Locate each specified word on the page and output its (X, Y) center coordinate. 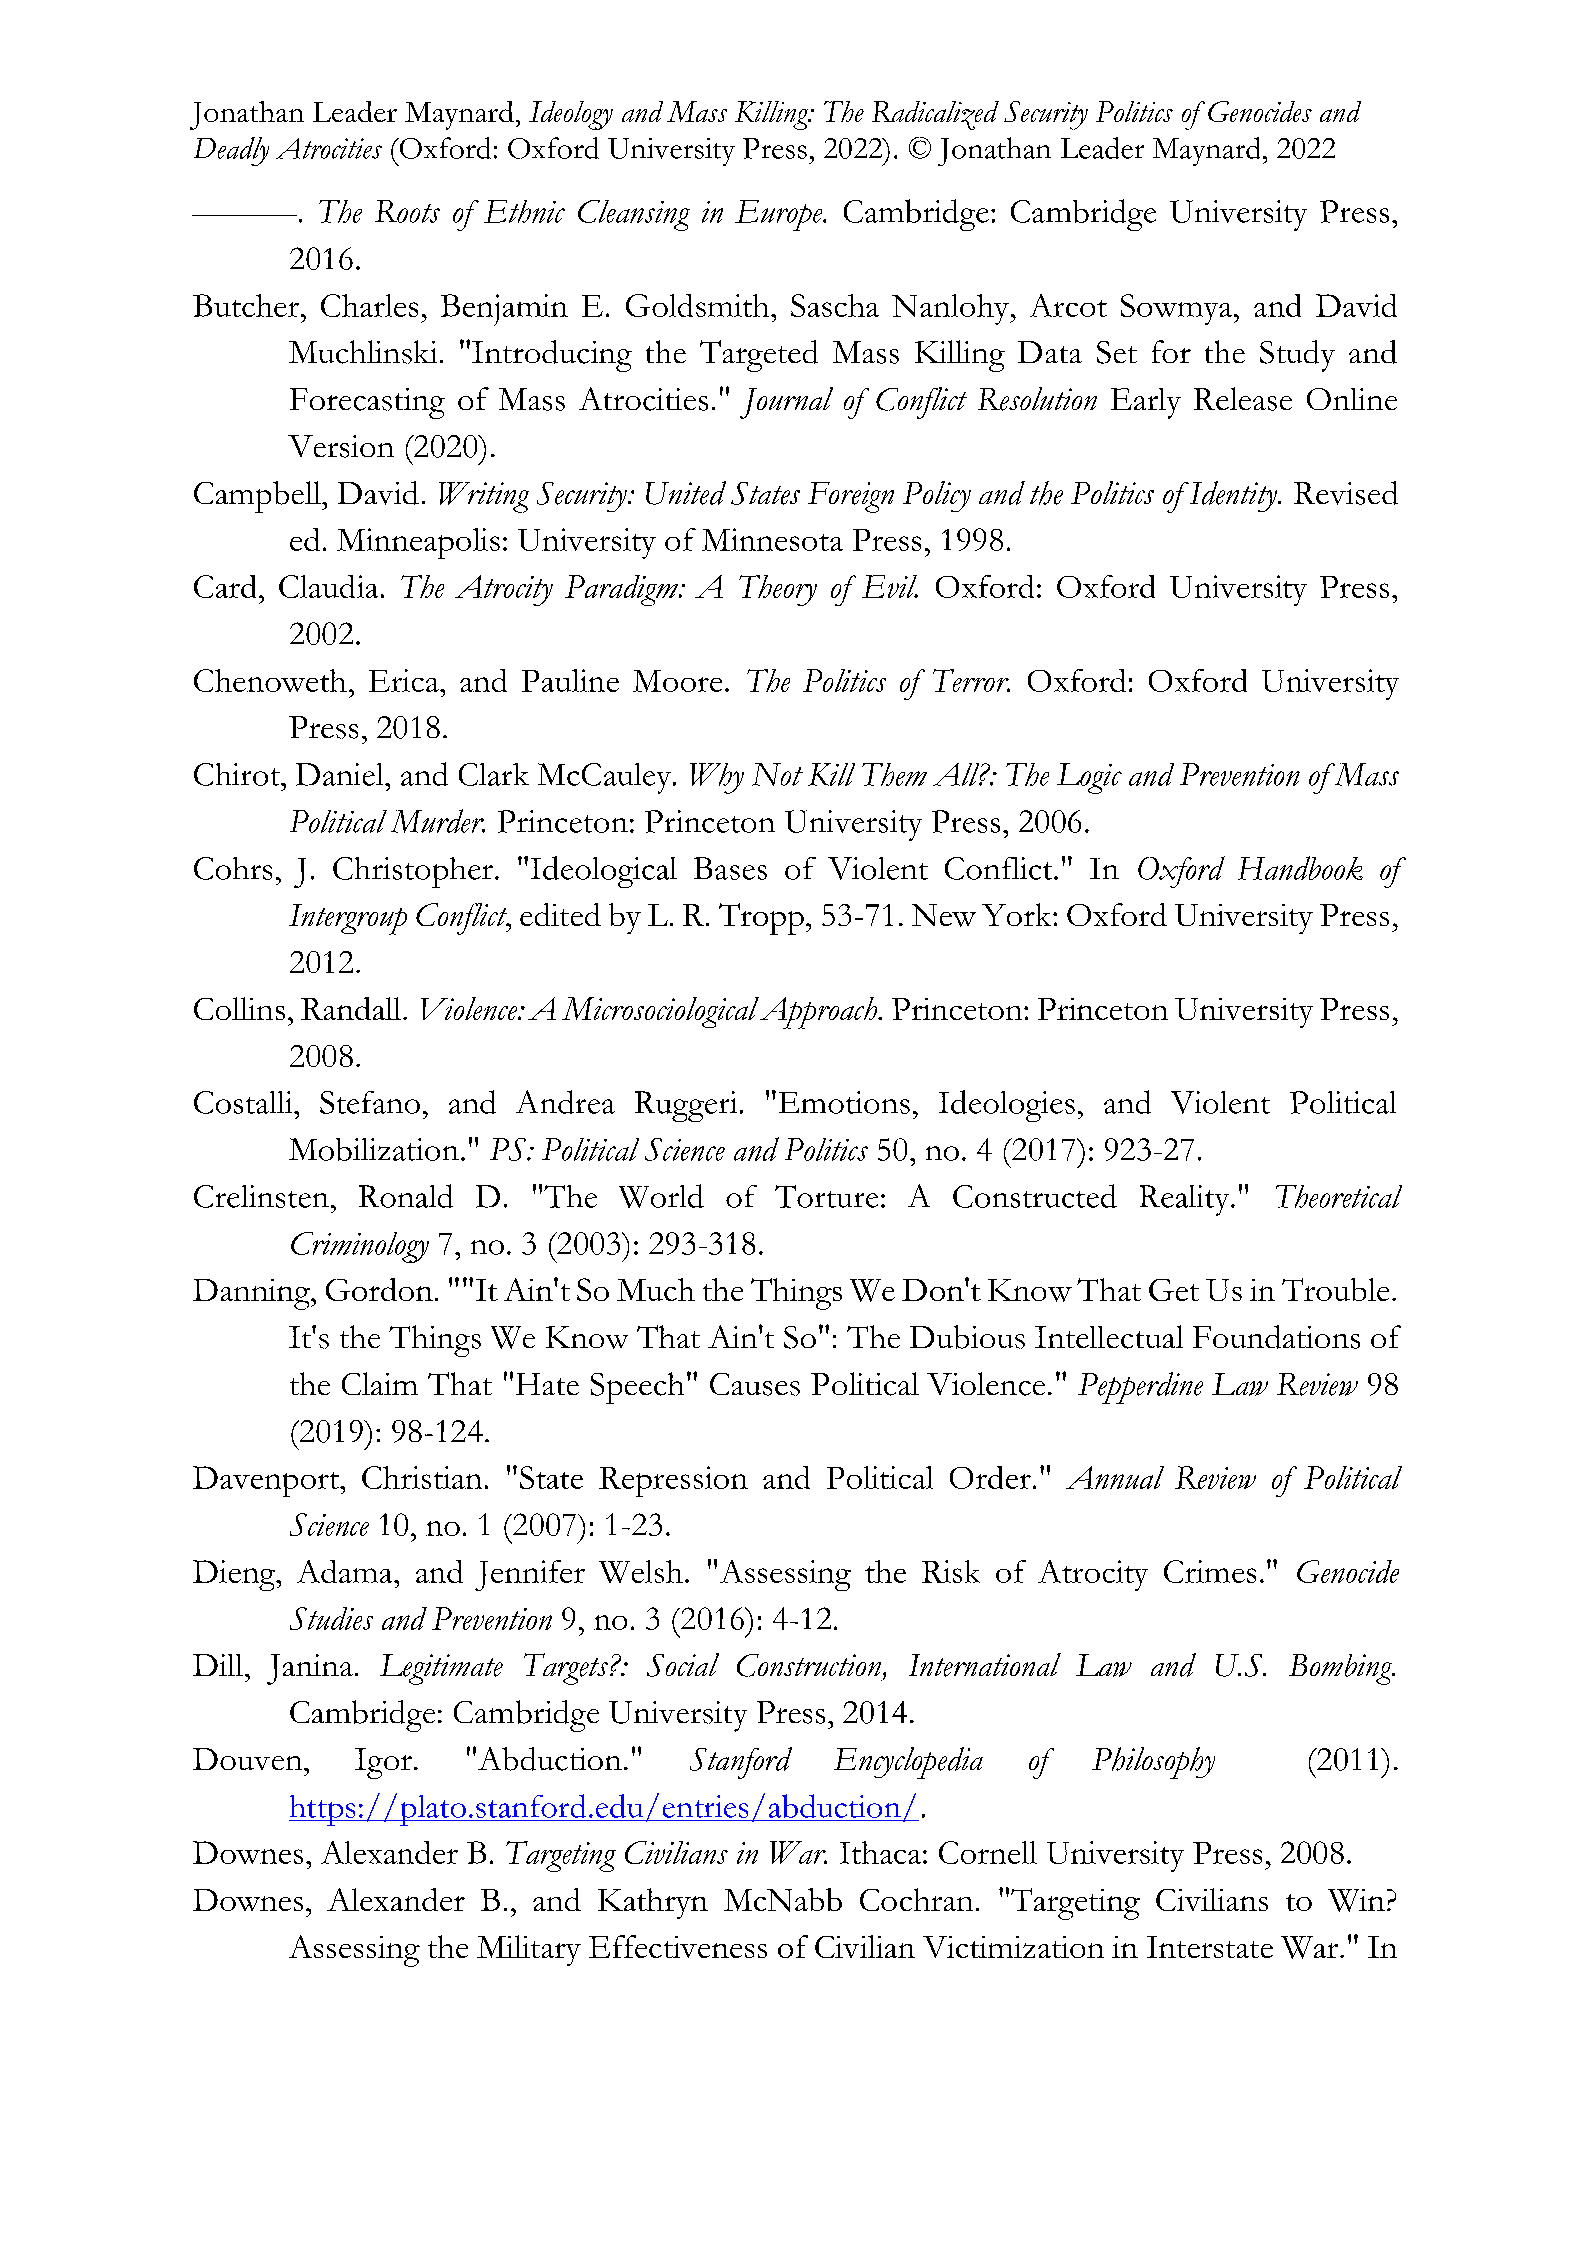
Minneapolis (418, 543)
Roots (407, 211)
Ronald (406, 1196)
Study (1297, 356)
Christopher (413, 872)
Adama (346, 1571)
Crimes (1210, 1571)
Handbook (1300, 868)
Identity (1233, 496)
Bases (730, 868)
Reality (1186, 1200)
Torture (826, 1196)
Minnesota (772, 539)
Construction (810, 1666)
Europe (780, 215)
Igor (383, 1763)
